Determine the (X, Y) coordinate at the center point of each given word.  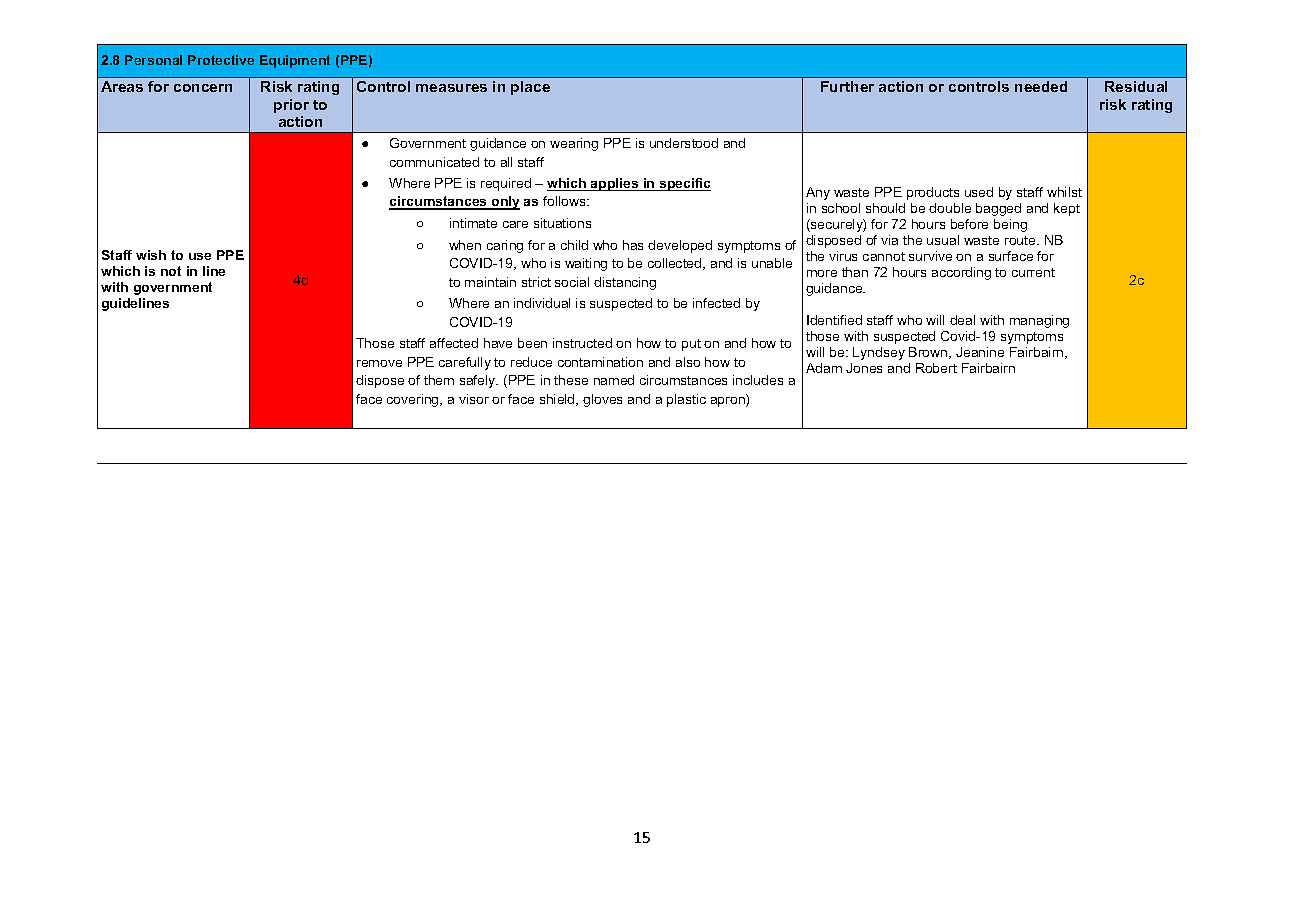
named (614, 380)
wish (151, 255)
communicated (434, 162)
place (530, 88)
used (979, 192)
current (1033, 272)
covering (414, 400)
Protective (221, 60)
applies (615, 184)
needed (1041, 86)
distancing (625, 283)
